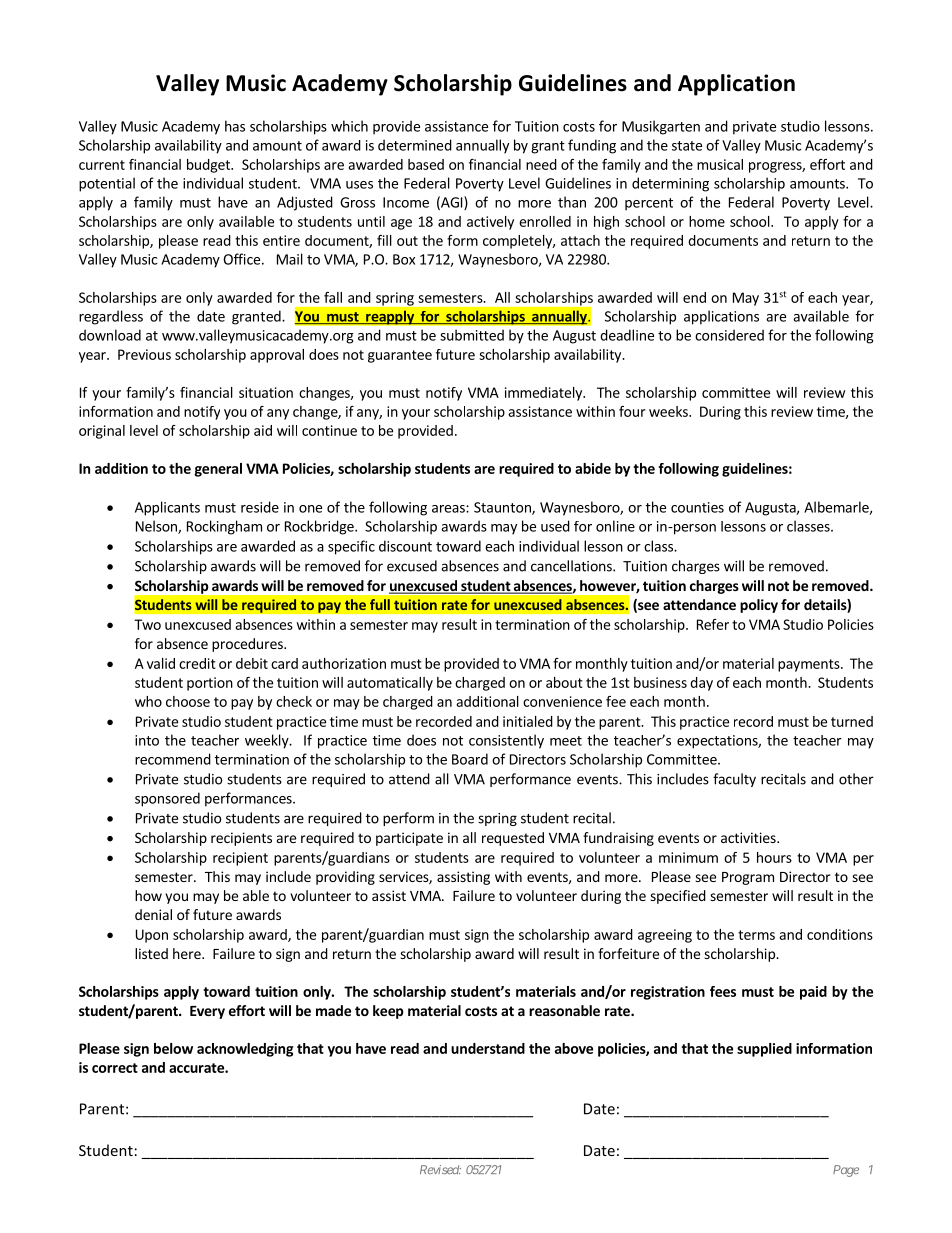 The image size is (952, 1233). What do you see at coordinates (687, 146) in the image?
I see `state` at bounding box center [687, 146].
